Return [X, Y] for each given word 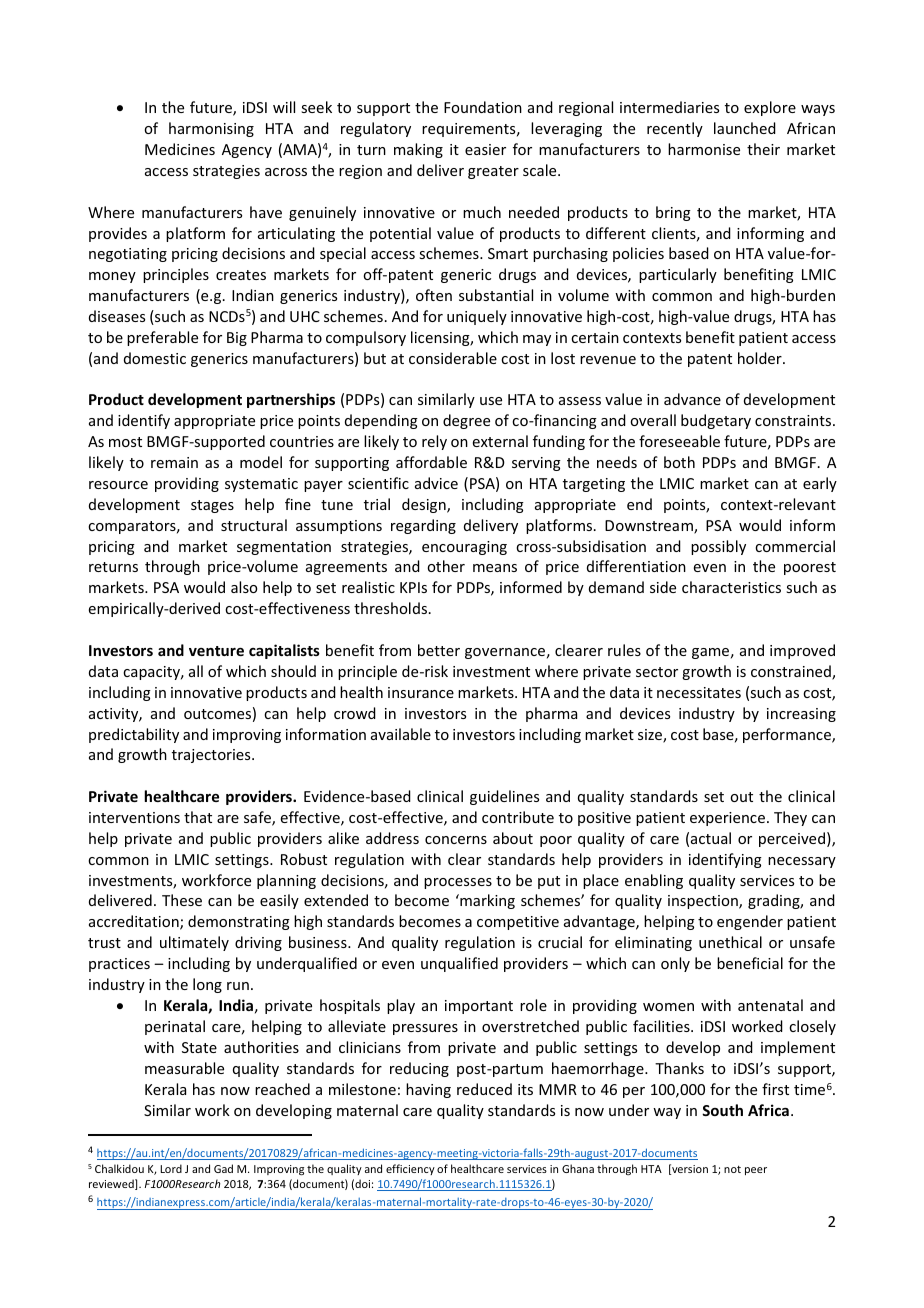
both [679, 462]
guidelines [504, 797]
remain [174, 462]
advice [436, 483]
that [198, 817]
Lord [171, 1168]
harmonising [211, 129]
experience [727, 819]
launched [745, 128]
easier [485, 149]
